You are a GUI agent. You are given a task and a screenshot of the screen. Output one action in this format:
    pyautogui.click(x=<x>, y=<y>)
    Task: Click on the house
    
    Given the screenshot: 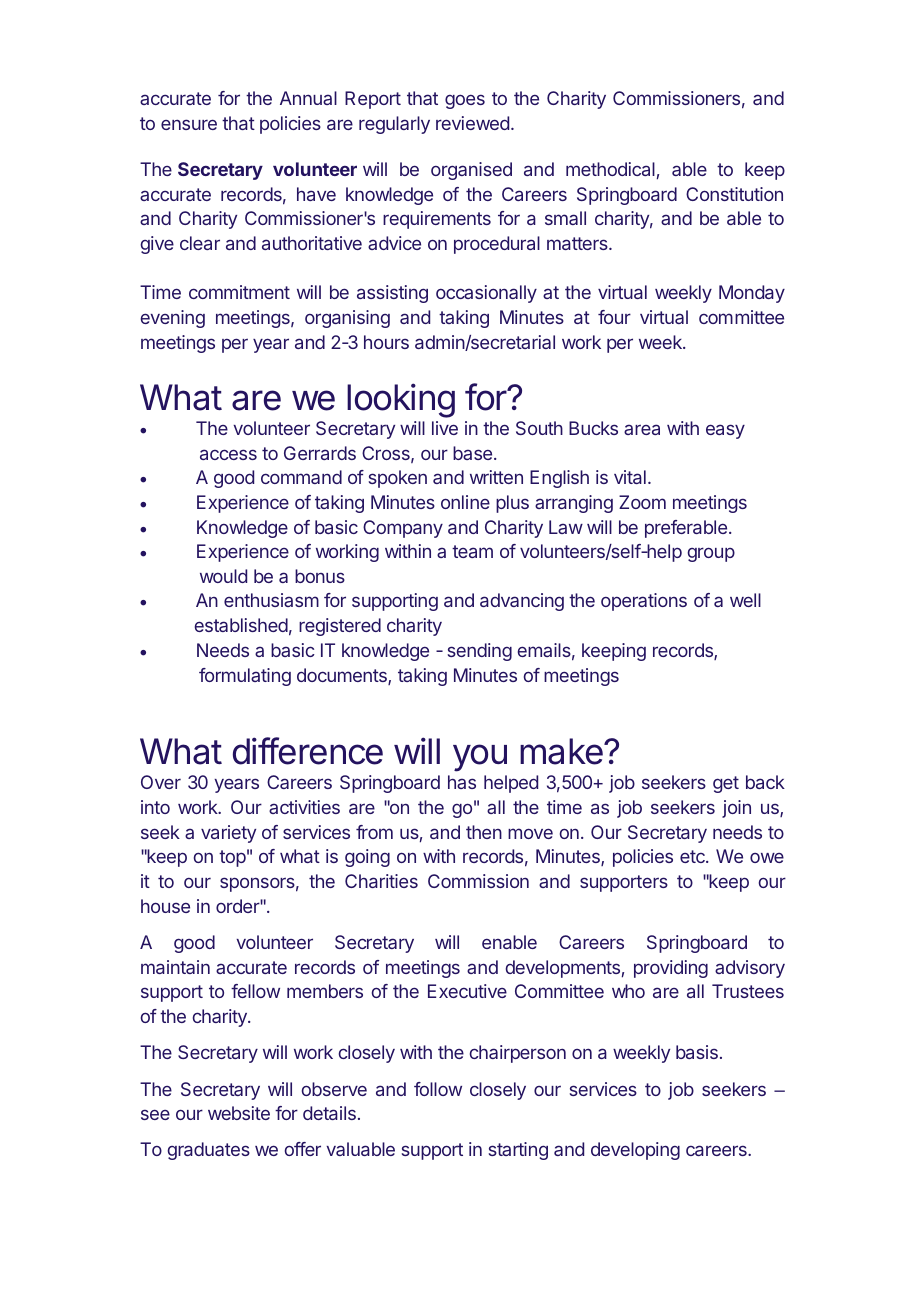 What is the action you would take?
    pyautogui.click(x=165, y=906)
